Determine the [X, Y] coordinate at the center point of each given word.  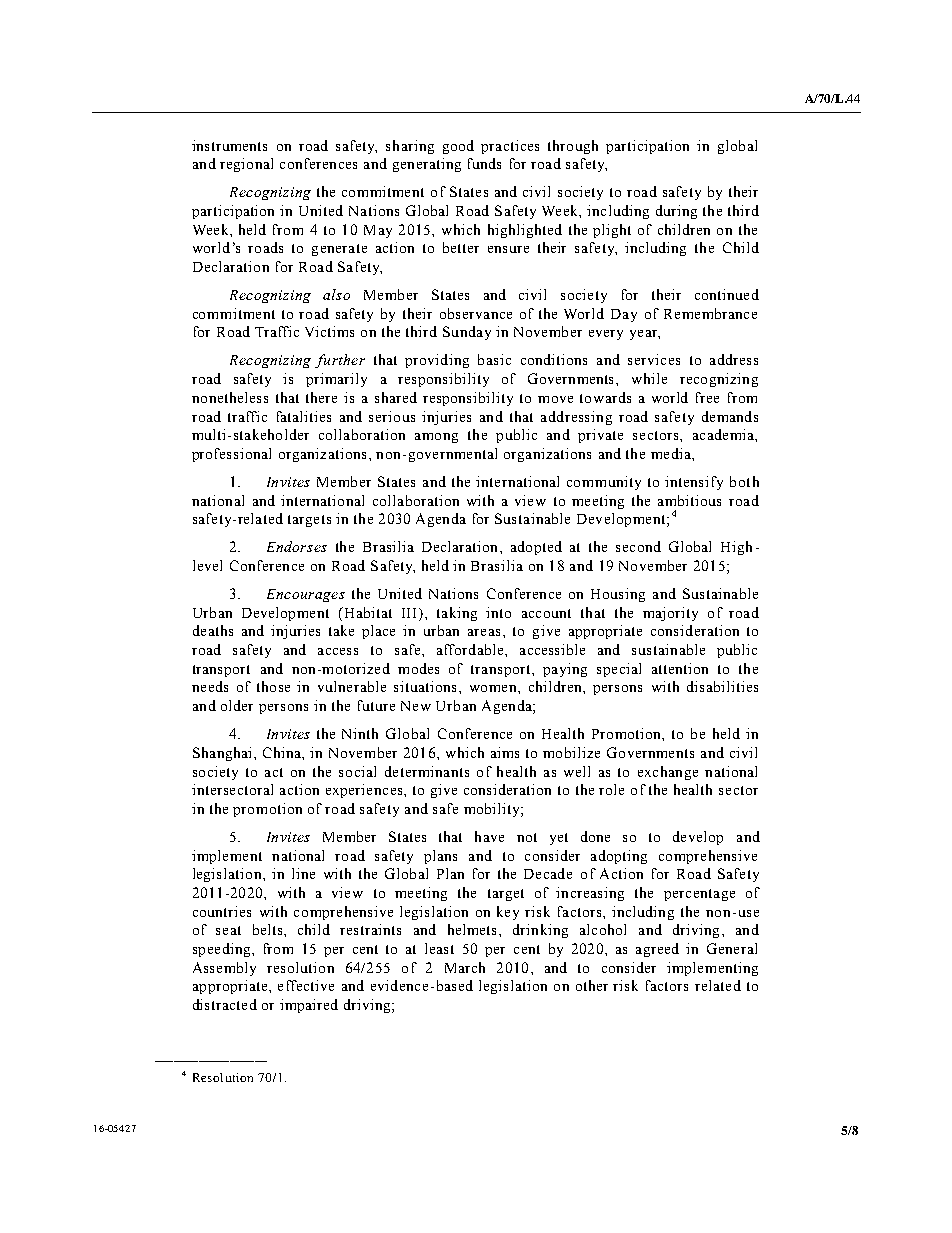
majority [670, 614]
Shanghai [224, 754]
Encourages [306, 595]
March [465, 967]
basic [494, 359]
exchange [668, 773]
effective [306, 985]
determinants [427, 771]
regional [246, 165]
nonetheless [230, 397]
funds [484, 163]
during [676, 212]
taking [457, 614]
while [649, 378]
